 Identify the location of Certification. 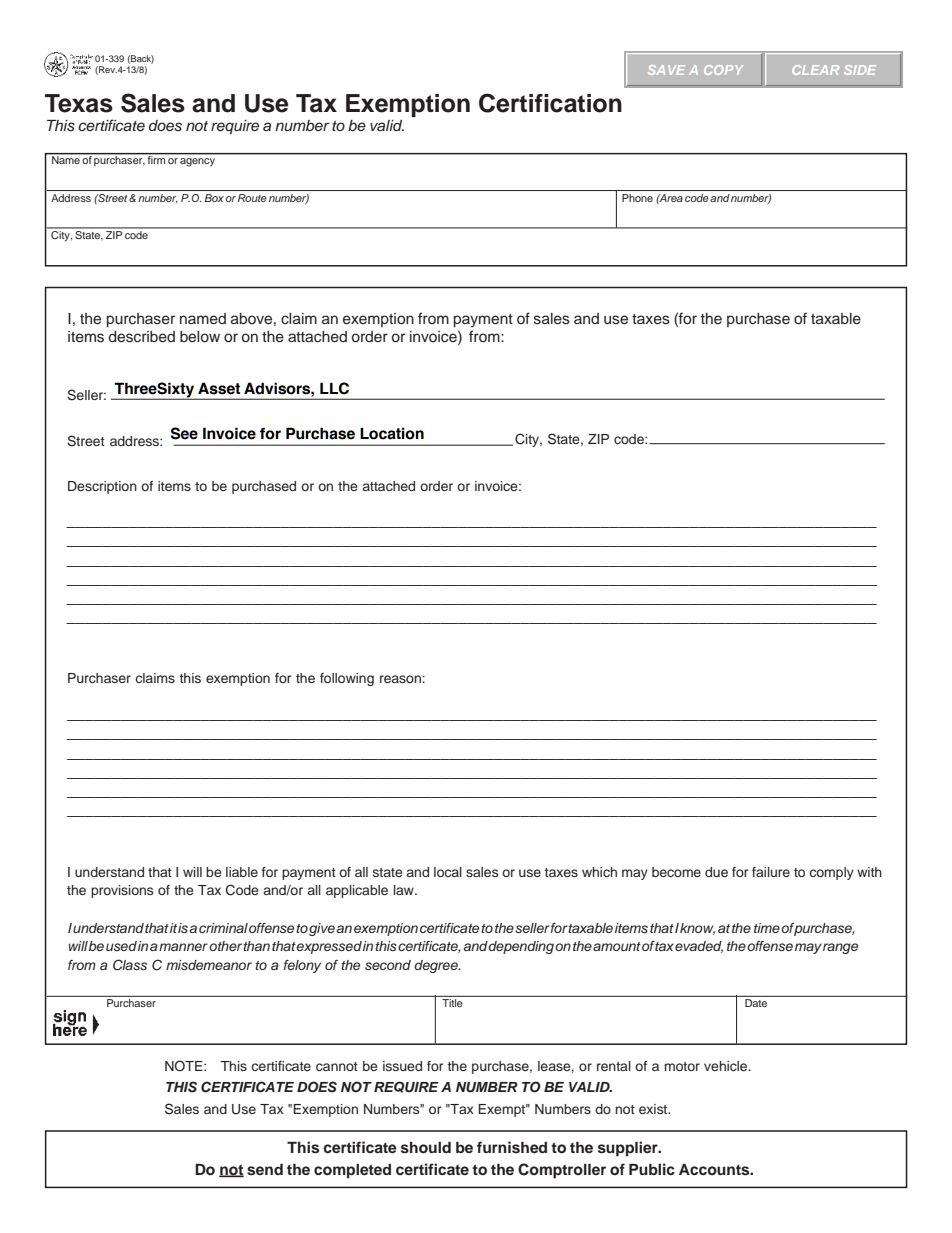
(550, 103).
